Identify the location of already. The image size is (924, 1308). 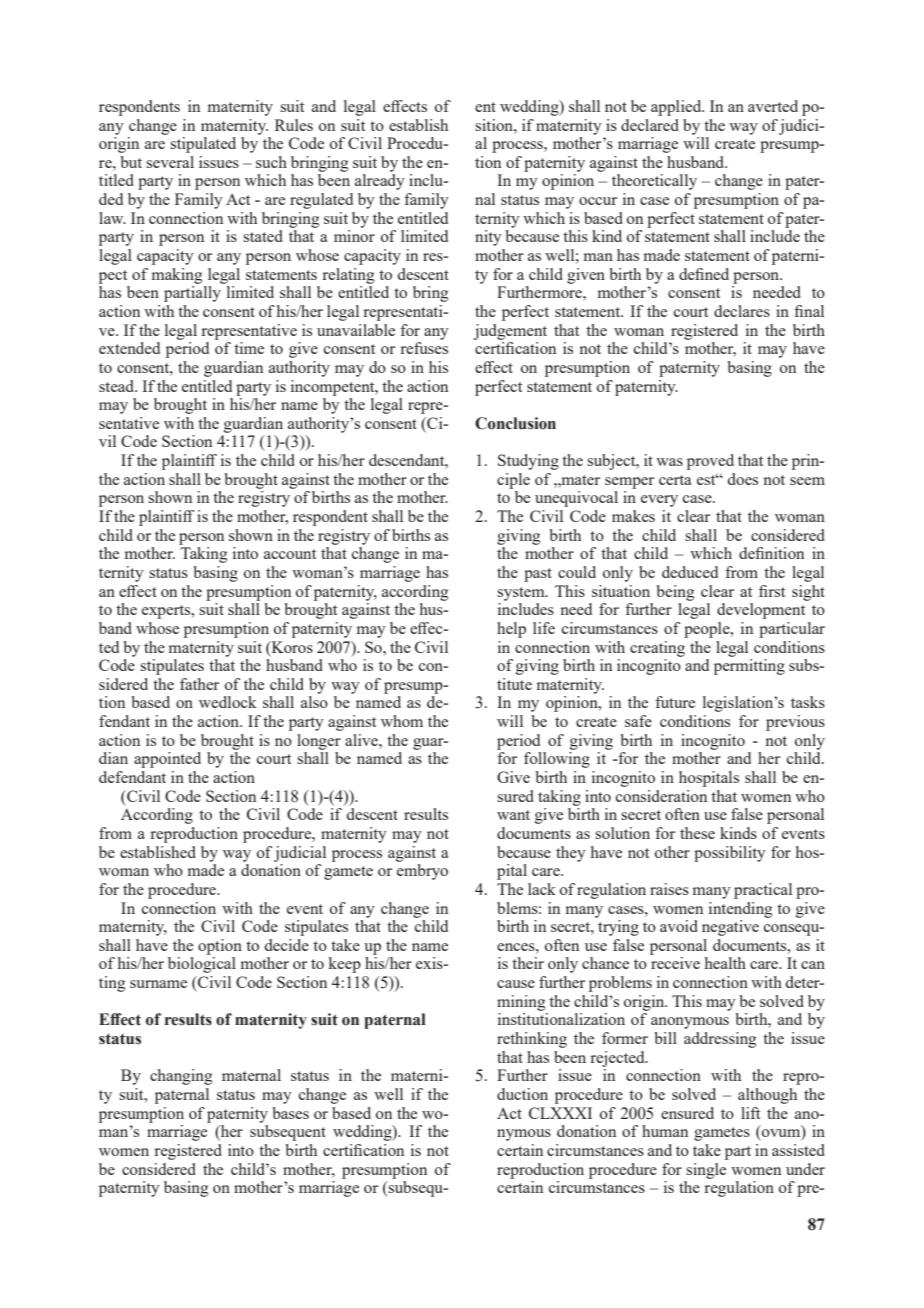
(380, 182).
